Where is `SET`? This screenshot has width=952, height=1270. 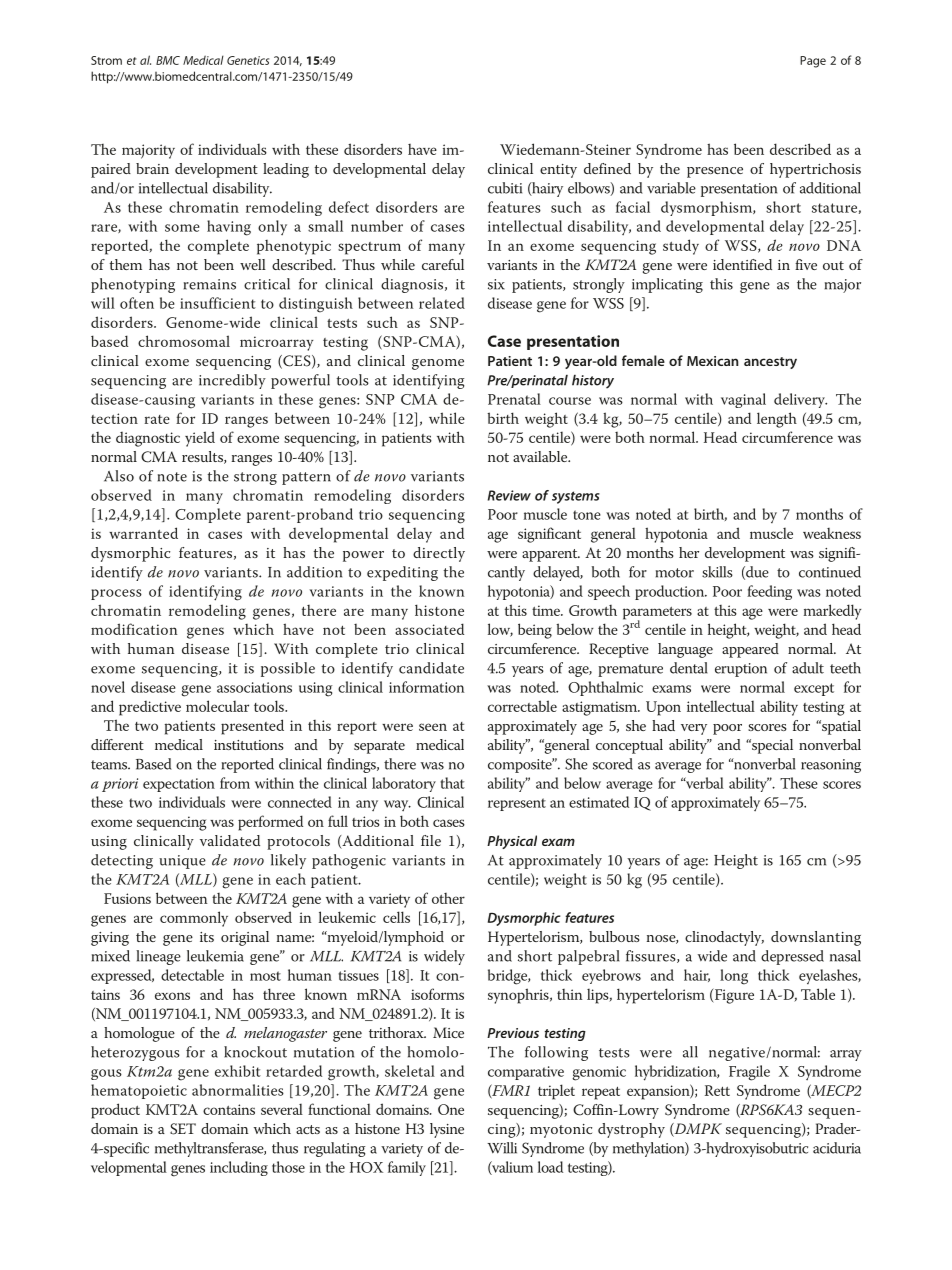 SET is located at coordinates (183, 1129).
